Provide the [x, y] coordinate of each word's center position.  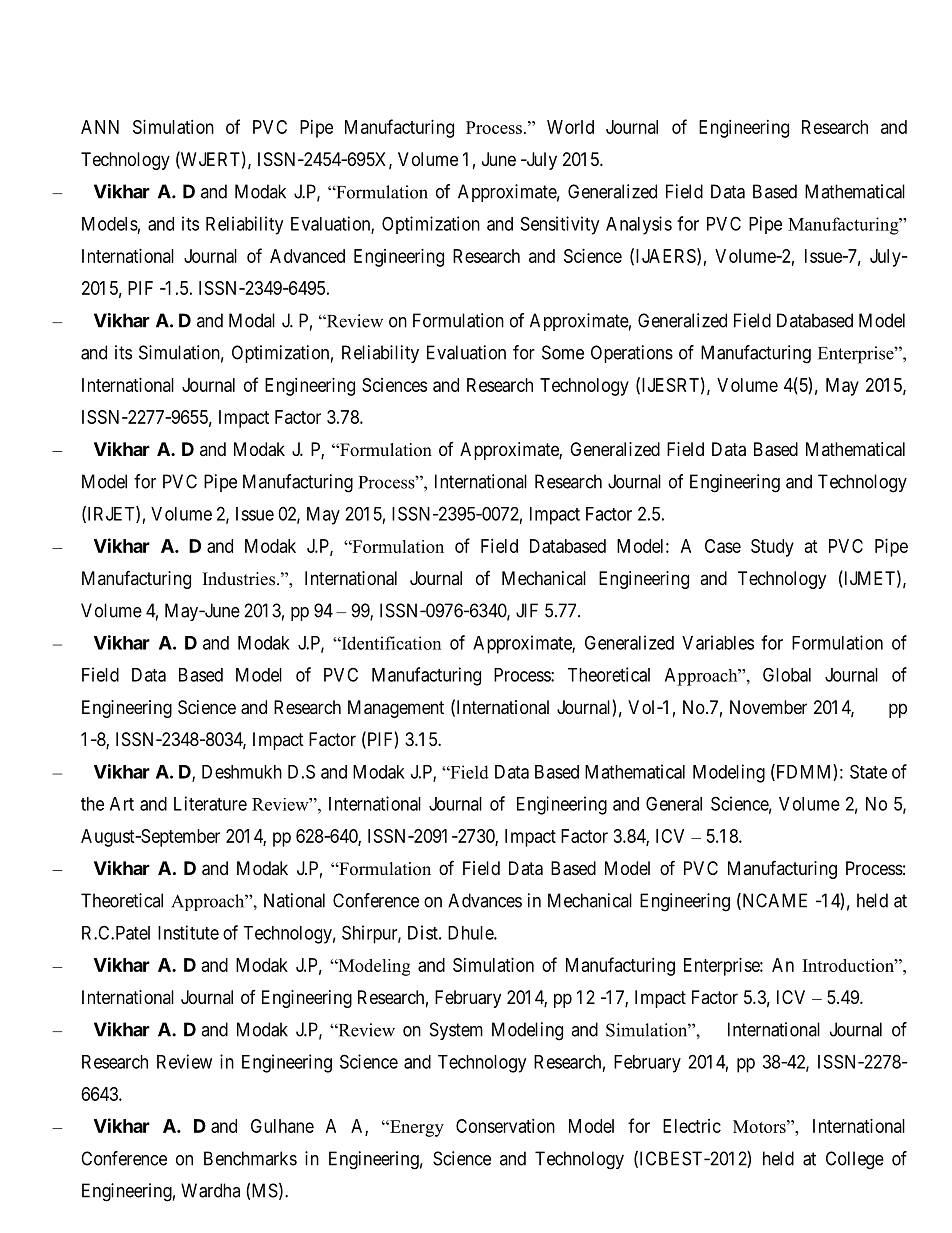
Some [563, 352]
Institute [188, 932]
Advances [485, 900]
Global [787, 675]
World [570, 127]
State [868, 771]
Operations [632, 354]
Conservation [505, 1126]
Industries [239, 579]
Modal [252, 320]
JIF [527, 610]
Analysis [639, 225]
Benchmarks [250, 1158]
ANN [100, 127]
